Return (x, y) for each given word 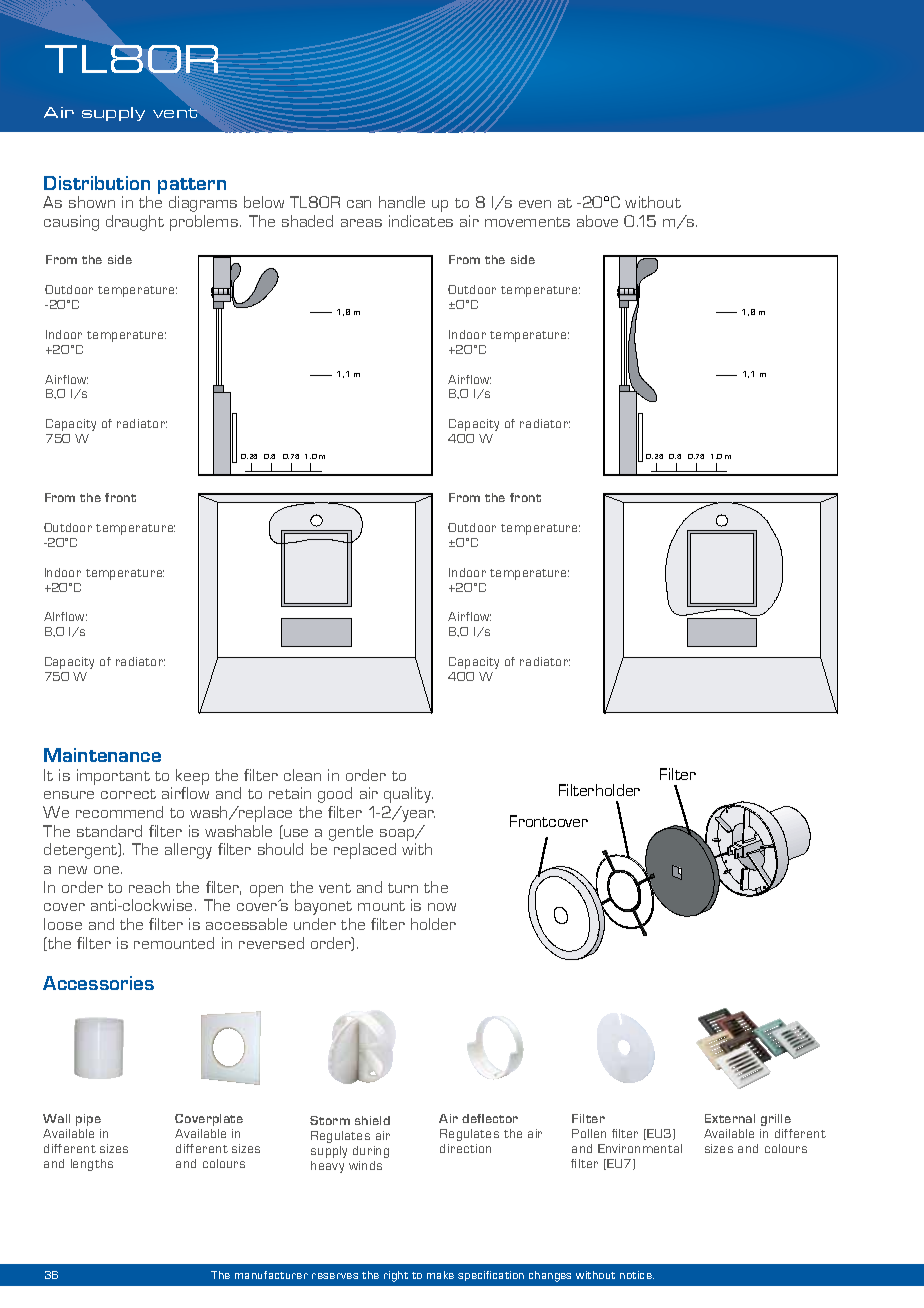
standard (109, 831)
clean (302, 775)
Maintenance (102, 755)
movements (527, 222)
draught (135, 223)
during (371, 1152)
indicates (421, 221)
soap (398, 835)
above (597, 221)
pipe (88, 1120)
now (442, 907)
